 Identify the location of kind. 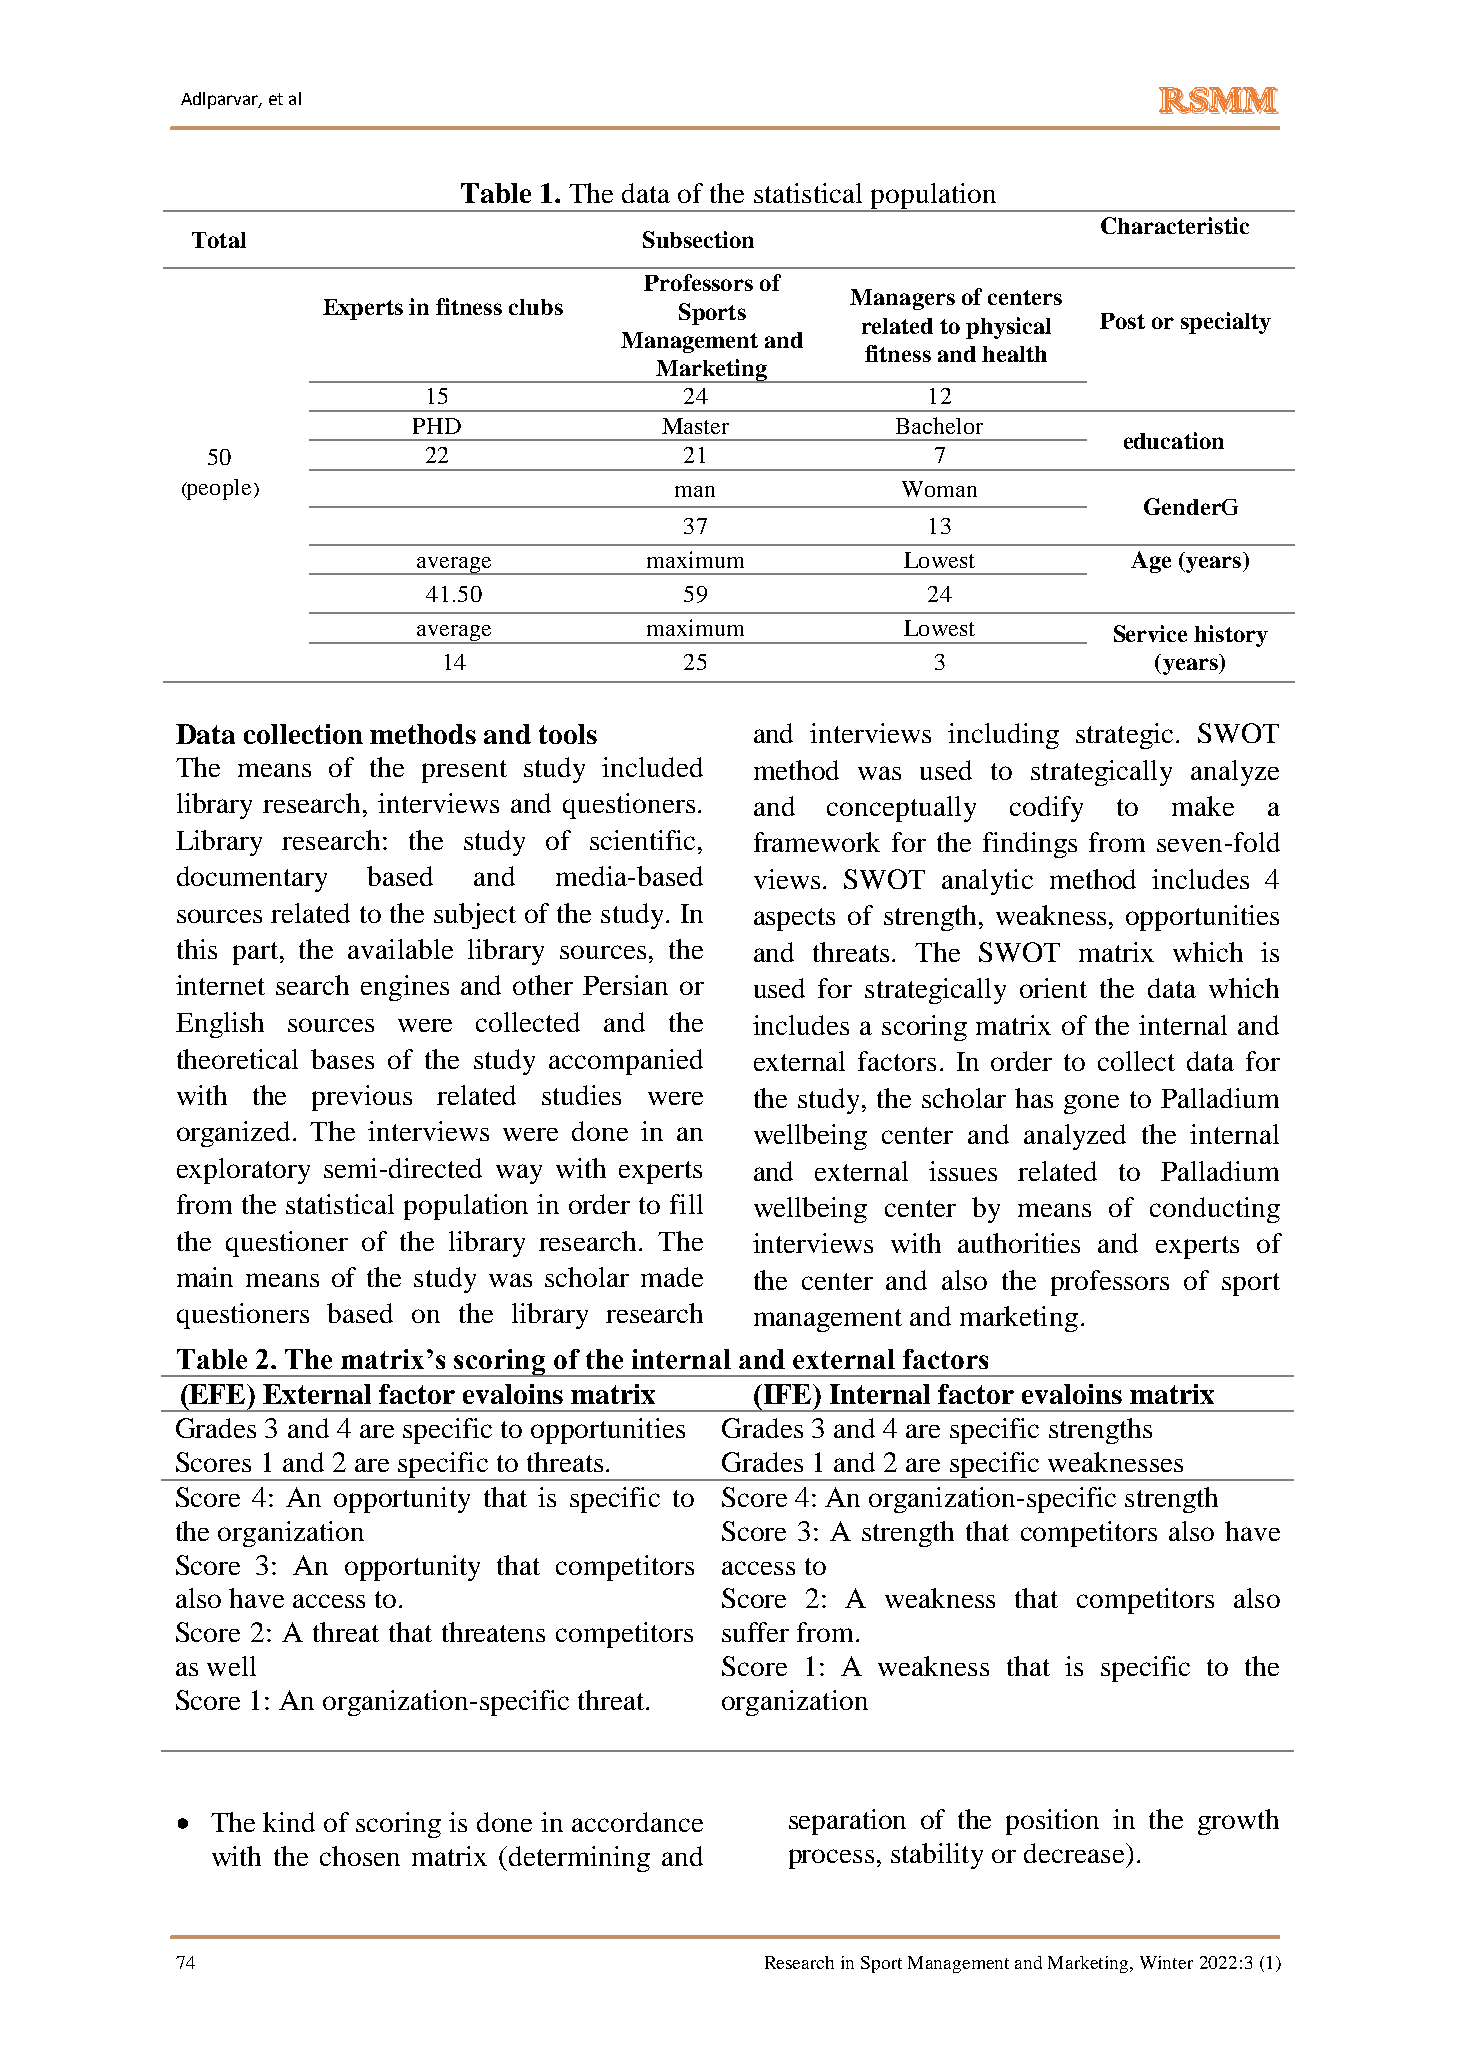
(289, 1822).
